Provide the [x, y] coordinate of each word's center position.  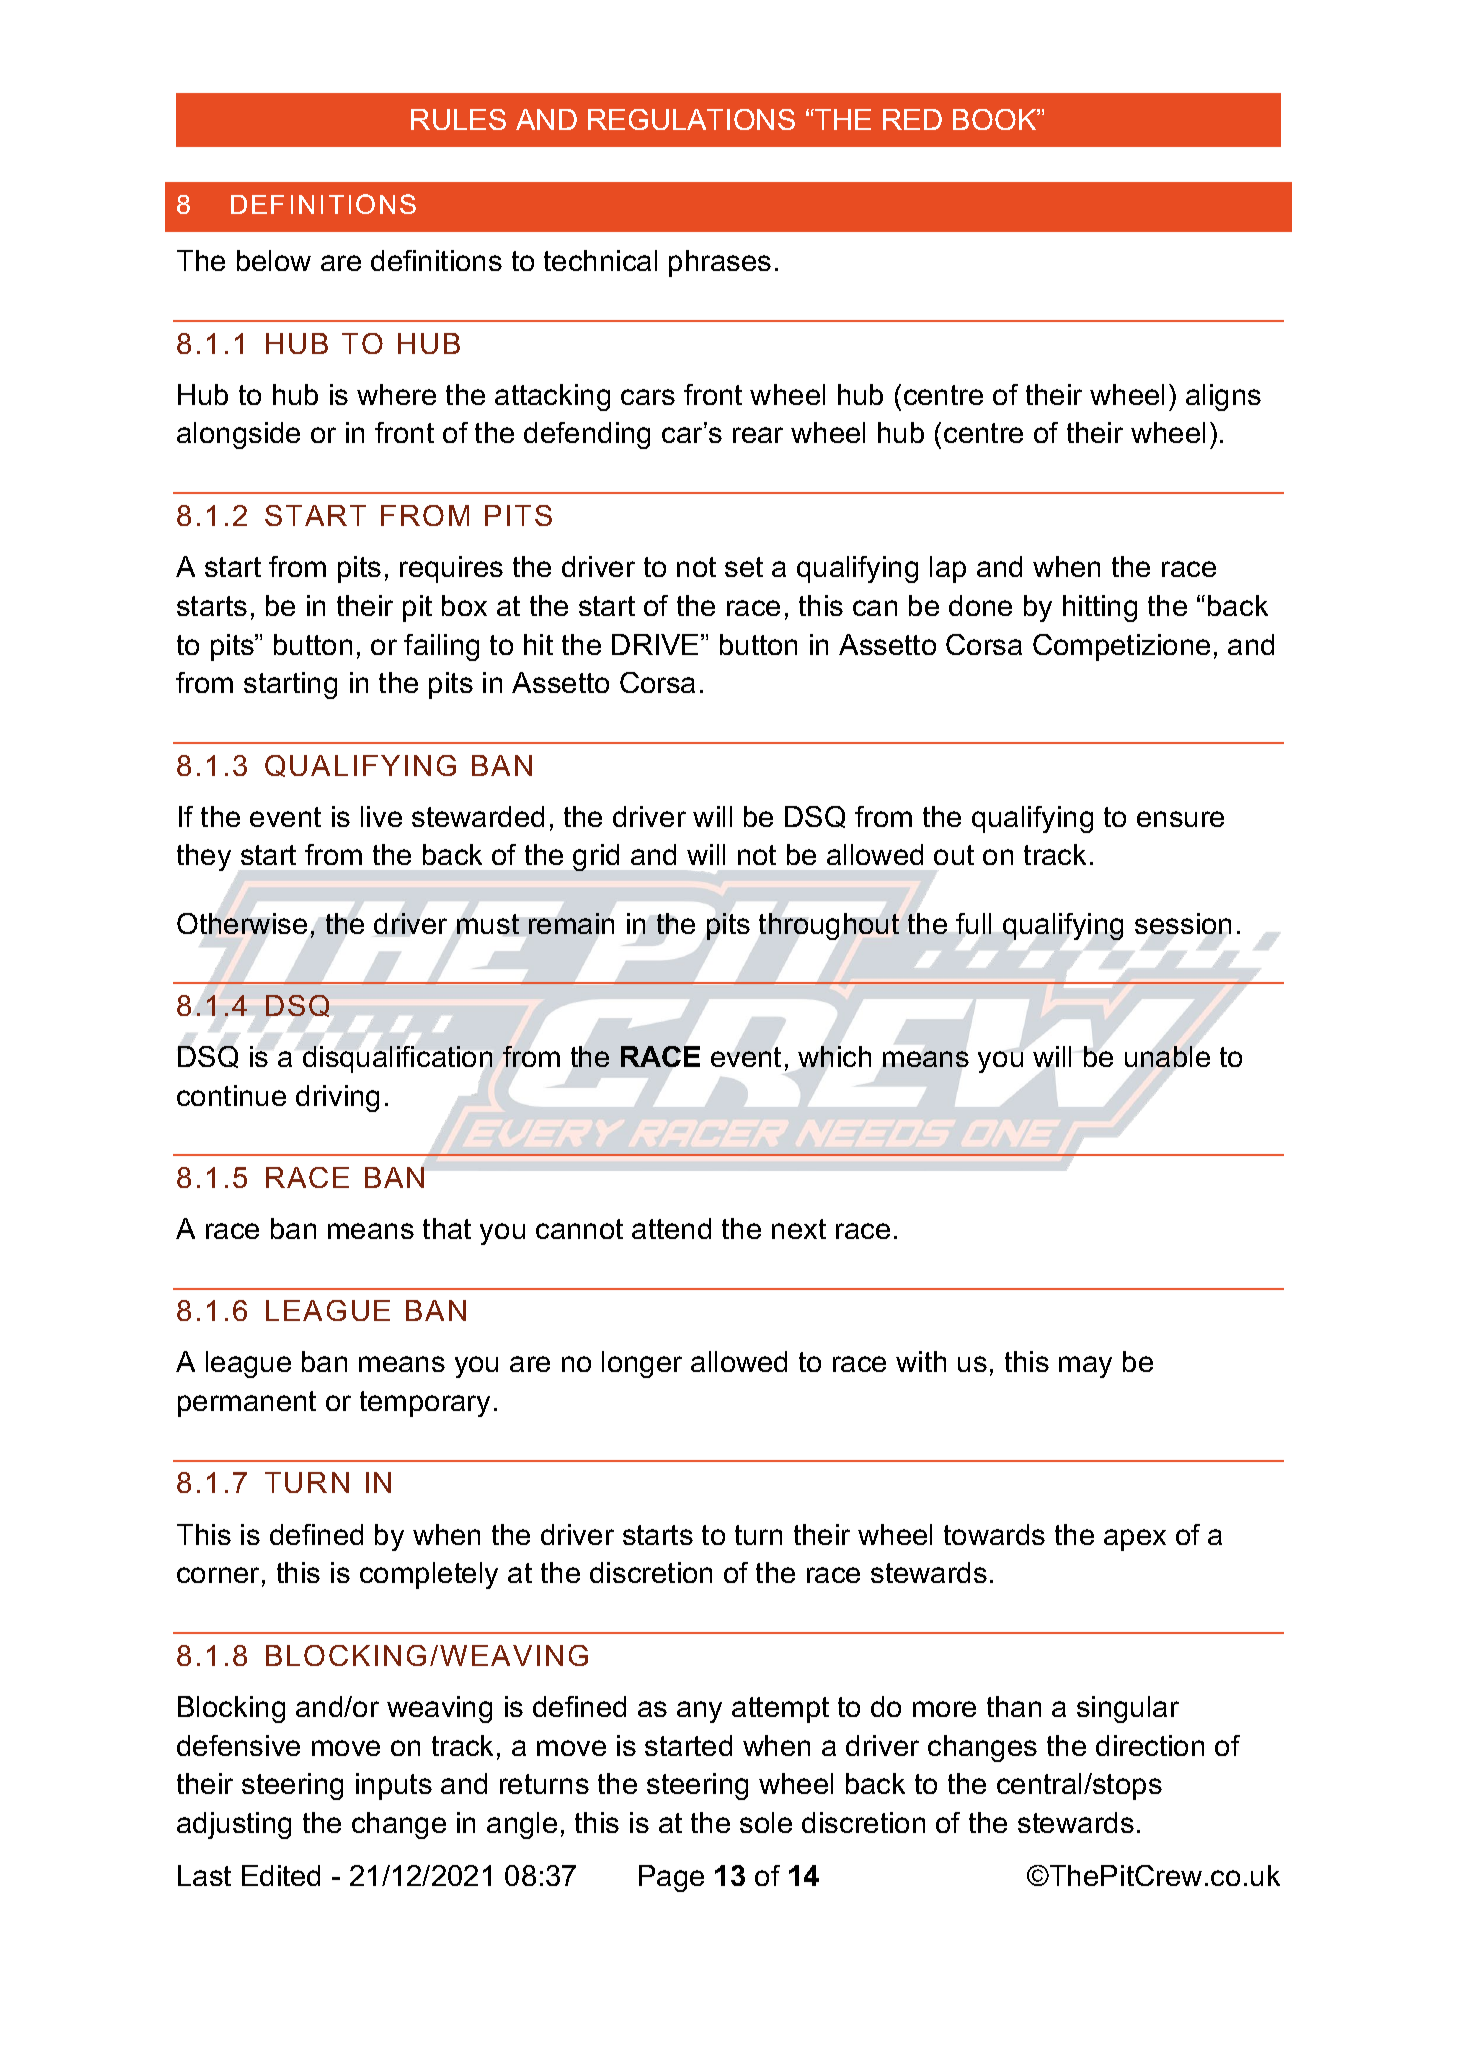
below [274, 260]
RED [912, 119]
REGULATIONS [691, 119]
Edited [281, 1875]
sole [766, 1822]
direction [1150, 1745]
